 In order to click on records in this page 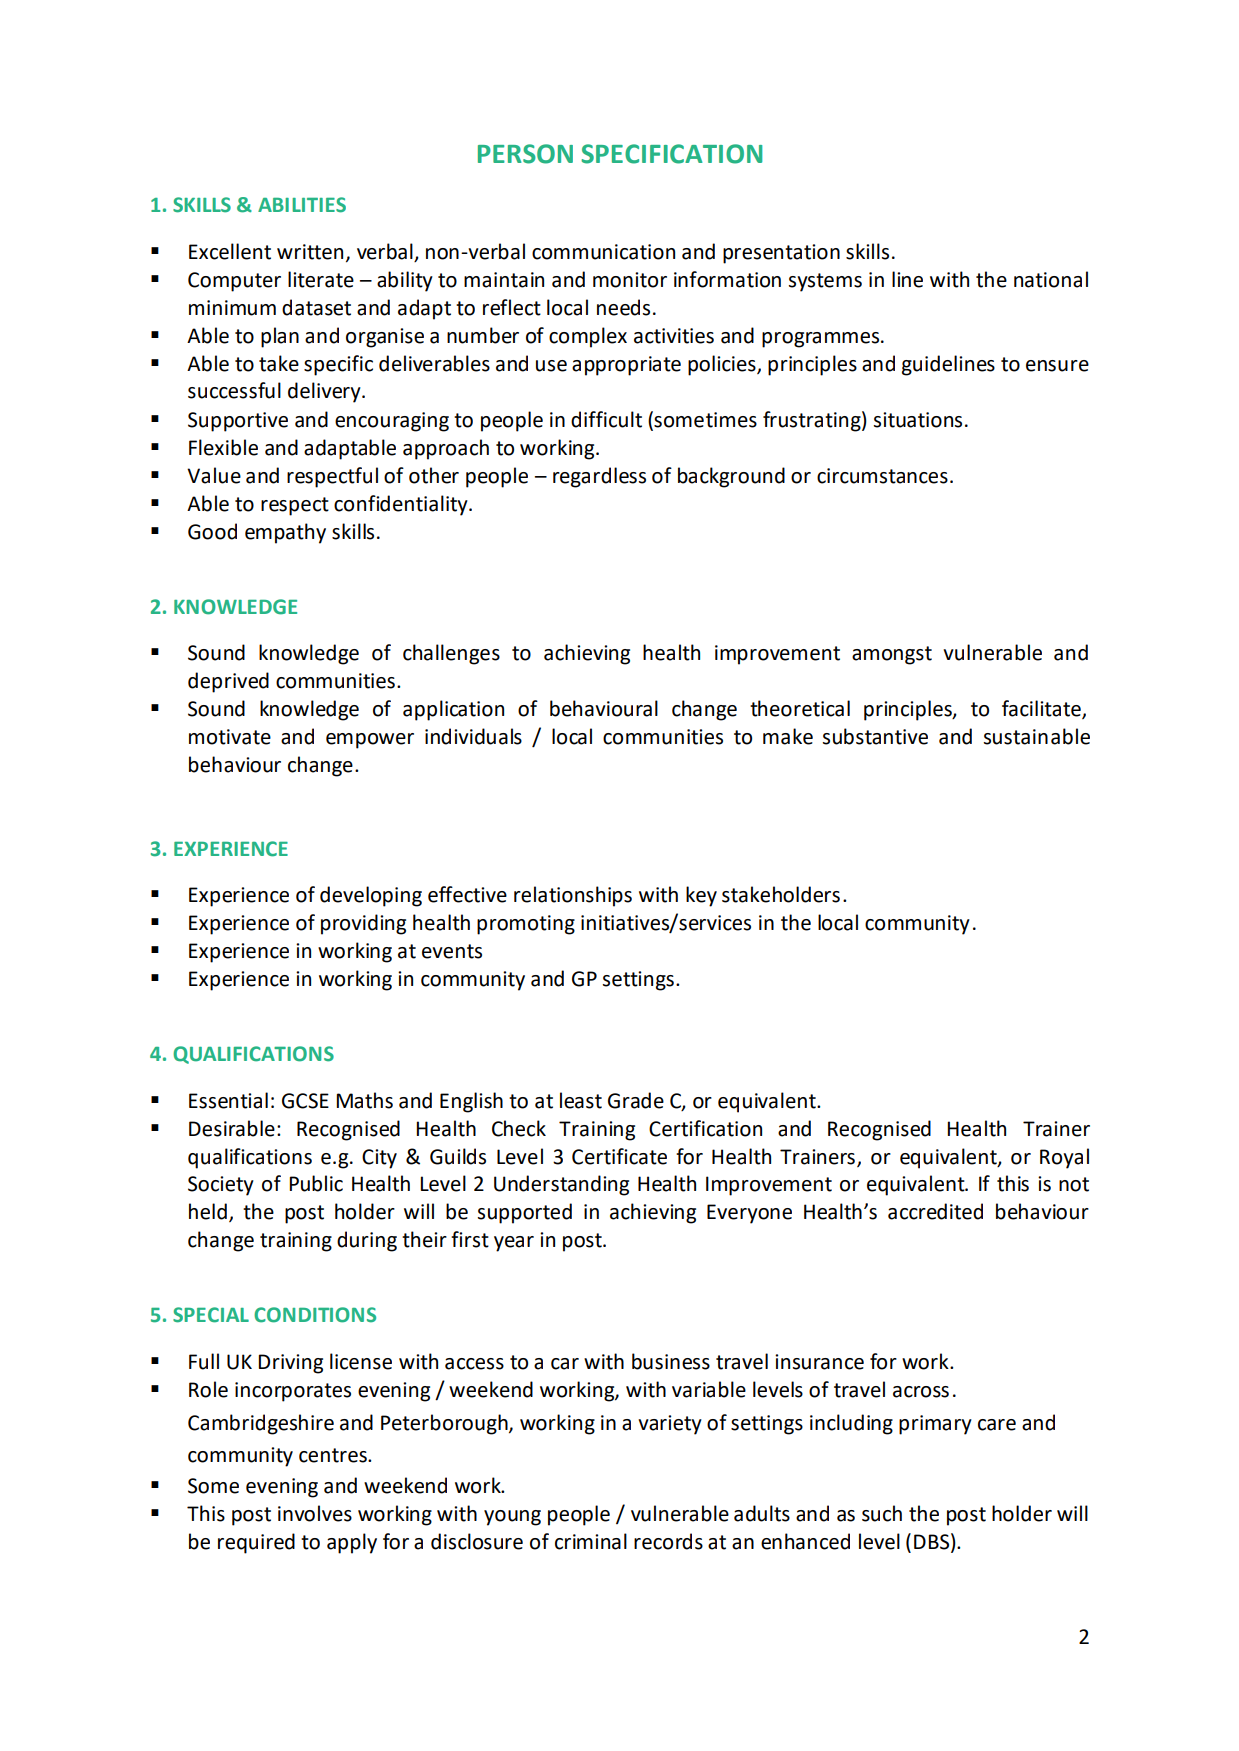, I will do `click(668, 1541)`.
